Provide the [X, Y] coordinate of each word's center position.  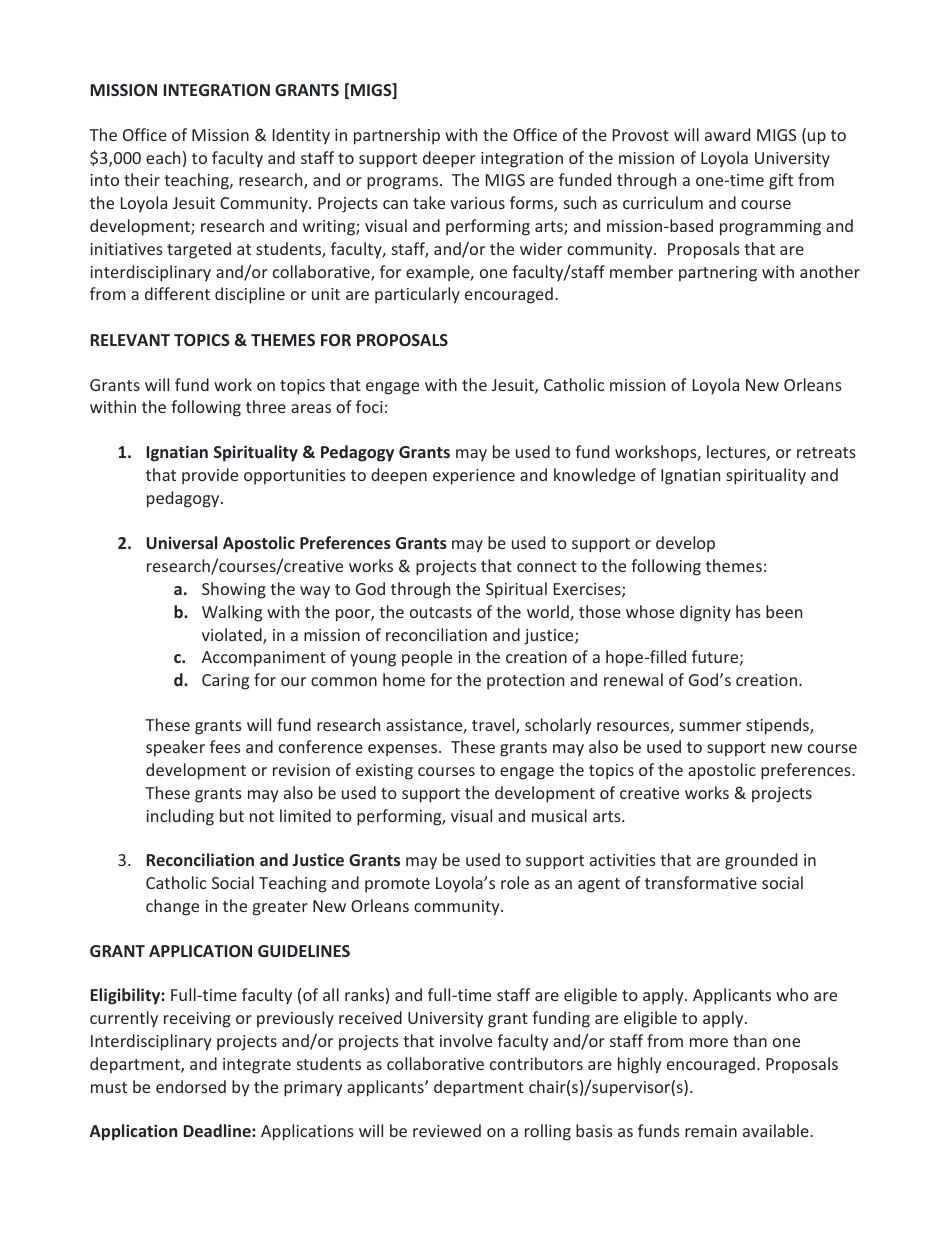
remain [711, 1131]
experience [474, 477]
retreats [826, 452]
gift [781, 181]
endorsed [191, 1086]
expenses [404, 750]
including [180, 817]
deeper [449, 159]
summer [710, 726]
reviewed [447, 1130]
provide [210, 476]
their [142, 179]
